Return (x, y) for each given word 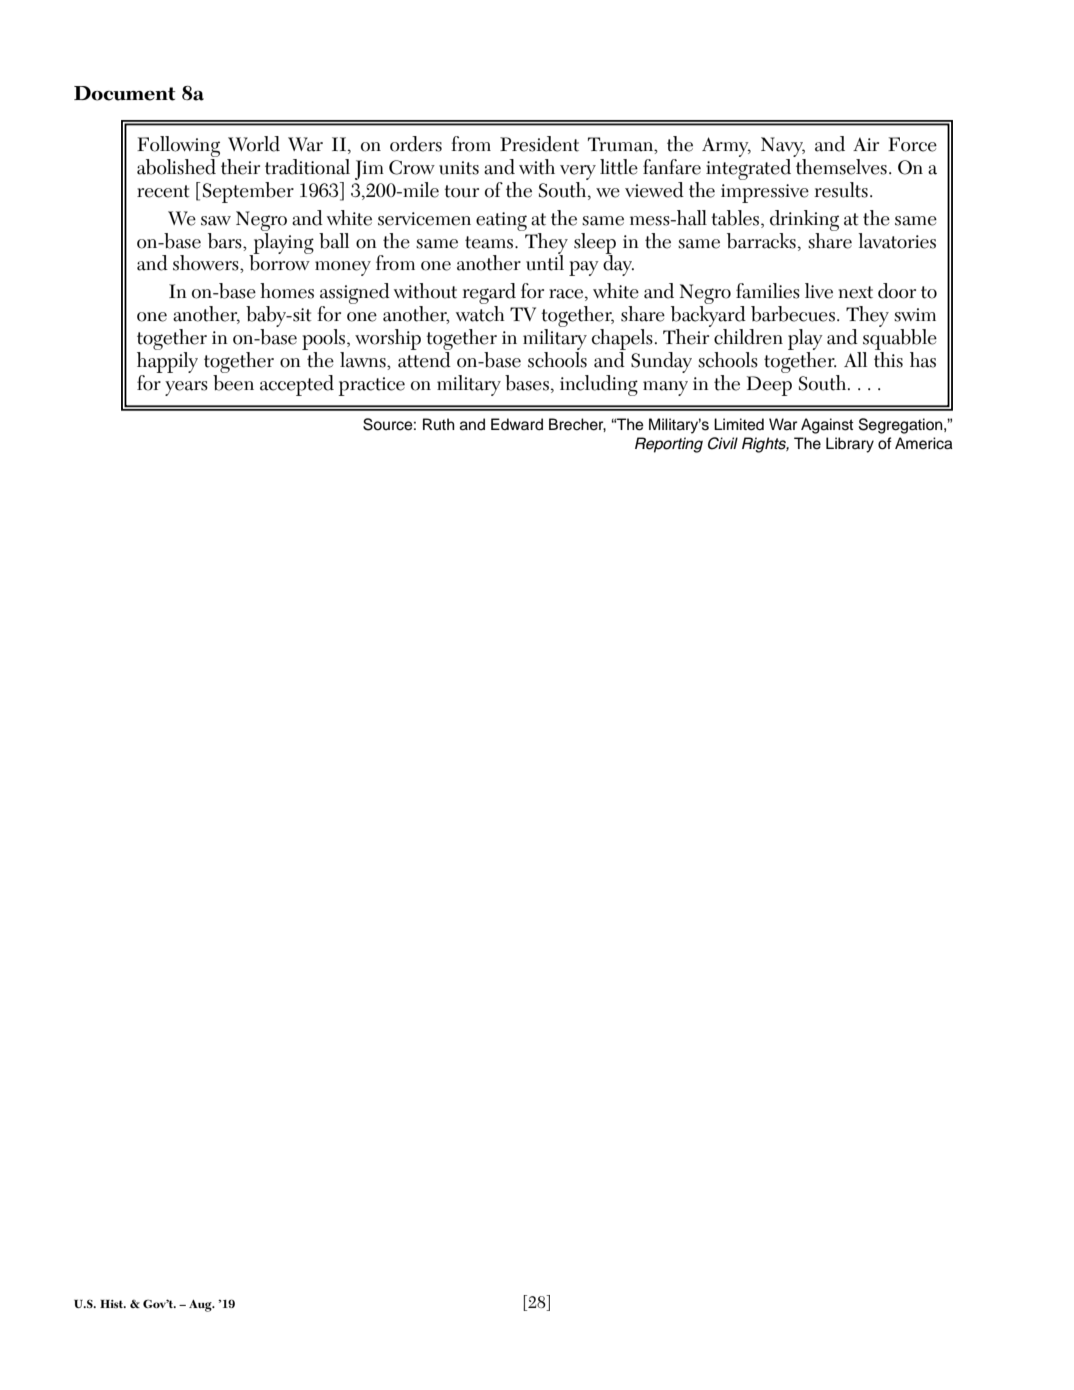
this (888, 358)
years (186, 388)
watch (480, 314)
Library (850, 445)
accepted (297, 385)
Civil (723, 443)
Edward (517, 424)
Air (866, 144)
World (254, 144)
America (924, 443)
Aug (201, 1306)
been (233, 381)
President (539, 144)
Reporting (669, 445)
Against (827, 426)
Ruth (439, 424)
